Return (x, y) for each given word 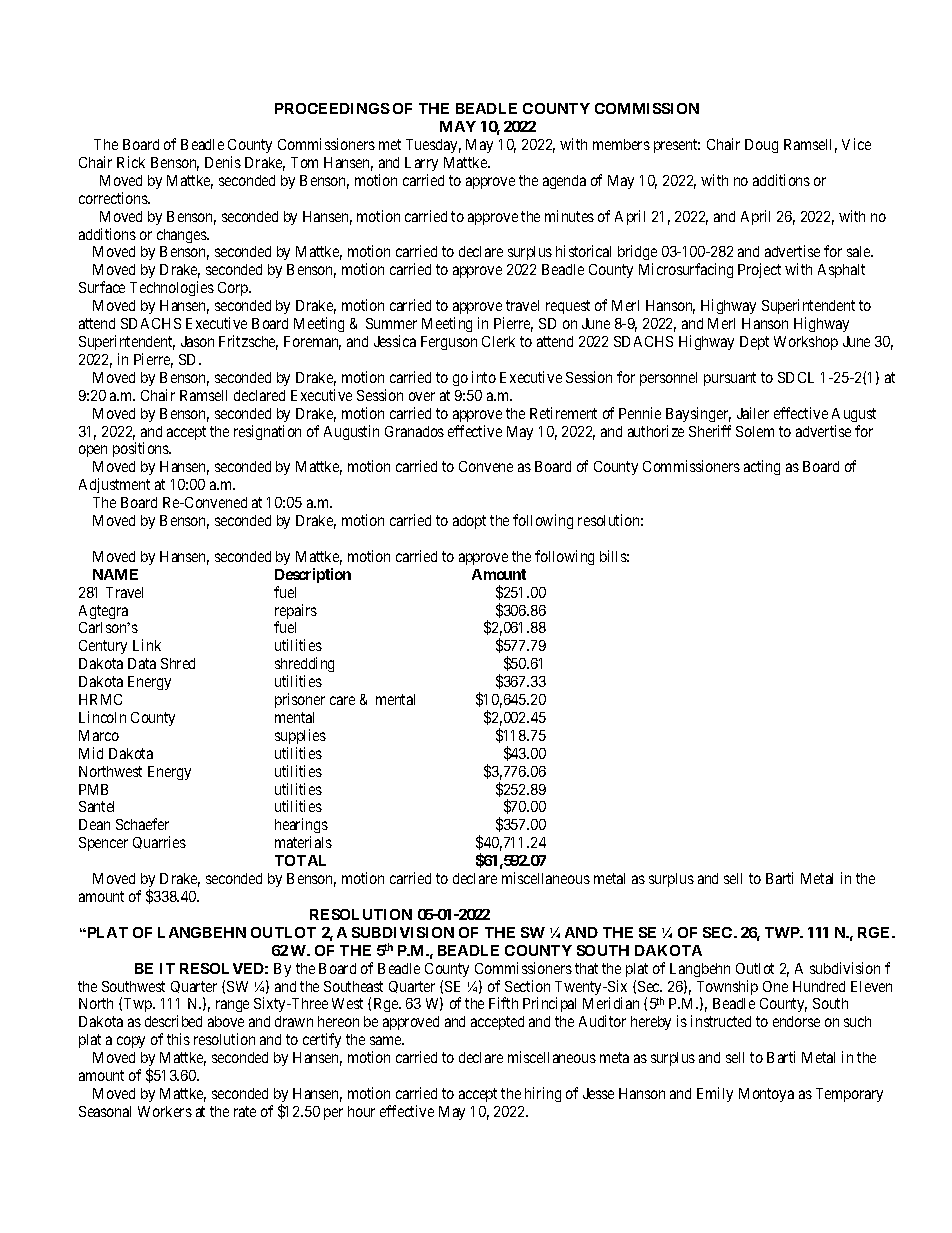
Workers (165, 1111)
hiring (543, 1094)
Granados (414, 431)
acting (762, 467)
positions (142, 449)
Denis (223, 162)
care (342, 700)
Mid (91, 753)
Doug (761, 146)
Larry (421, 164)
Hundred (819, 986)
